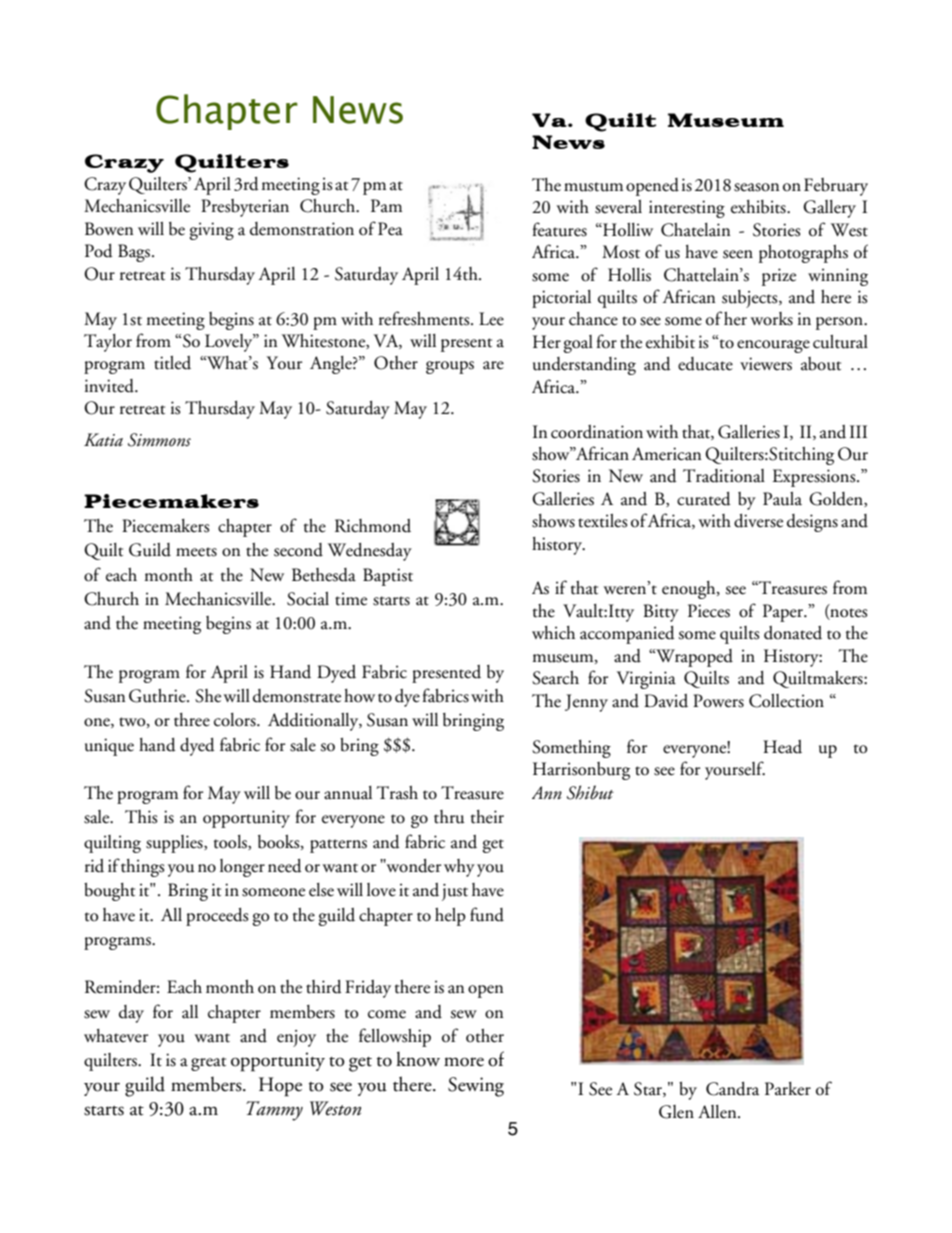 The width and height of the document is (952, 1233). I want to click on Parker, so click(788, 1089).
